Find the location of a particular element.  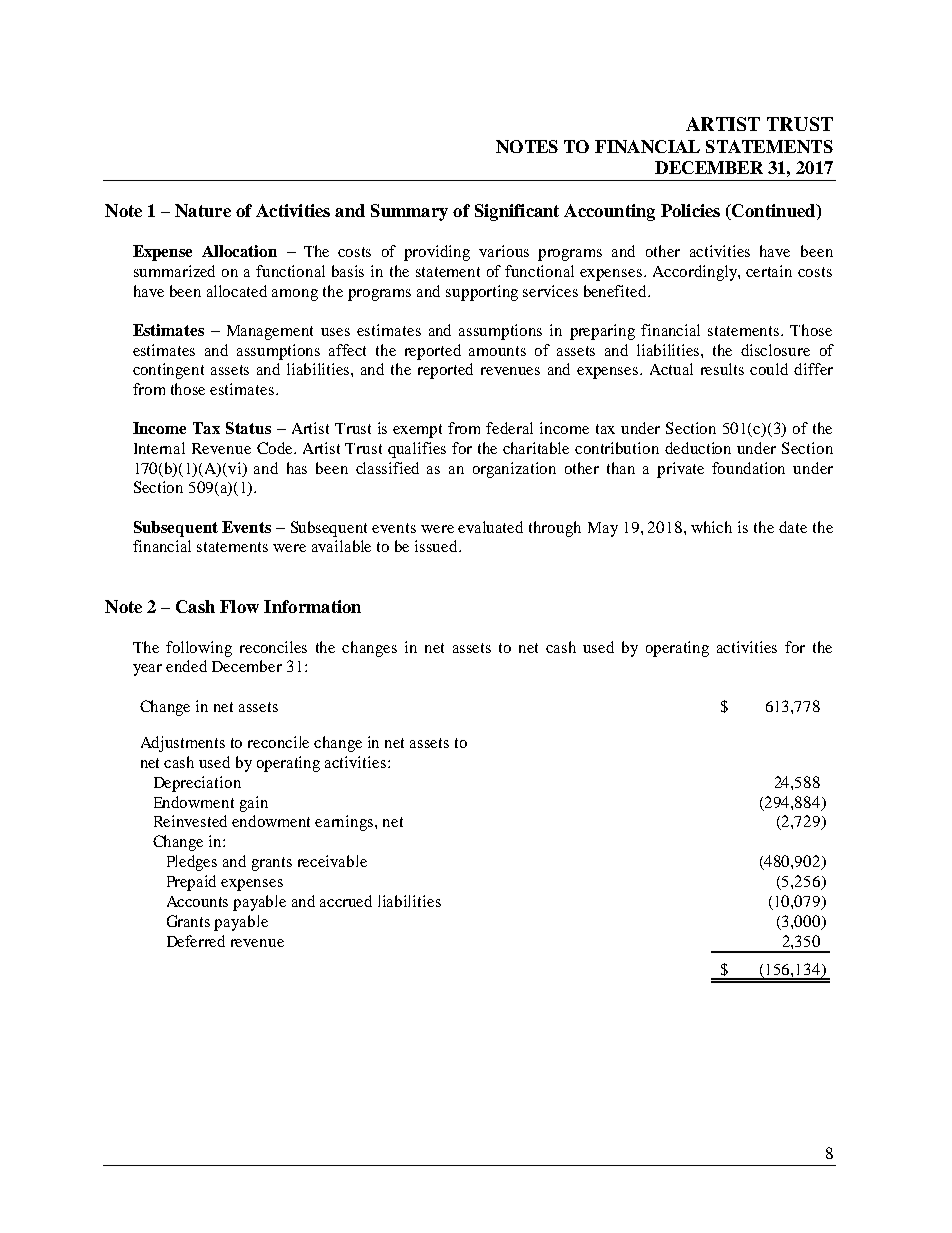

Accounts is located at coordinates (197, 901).
